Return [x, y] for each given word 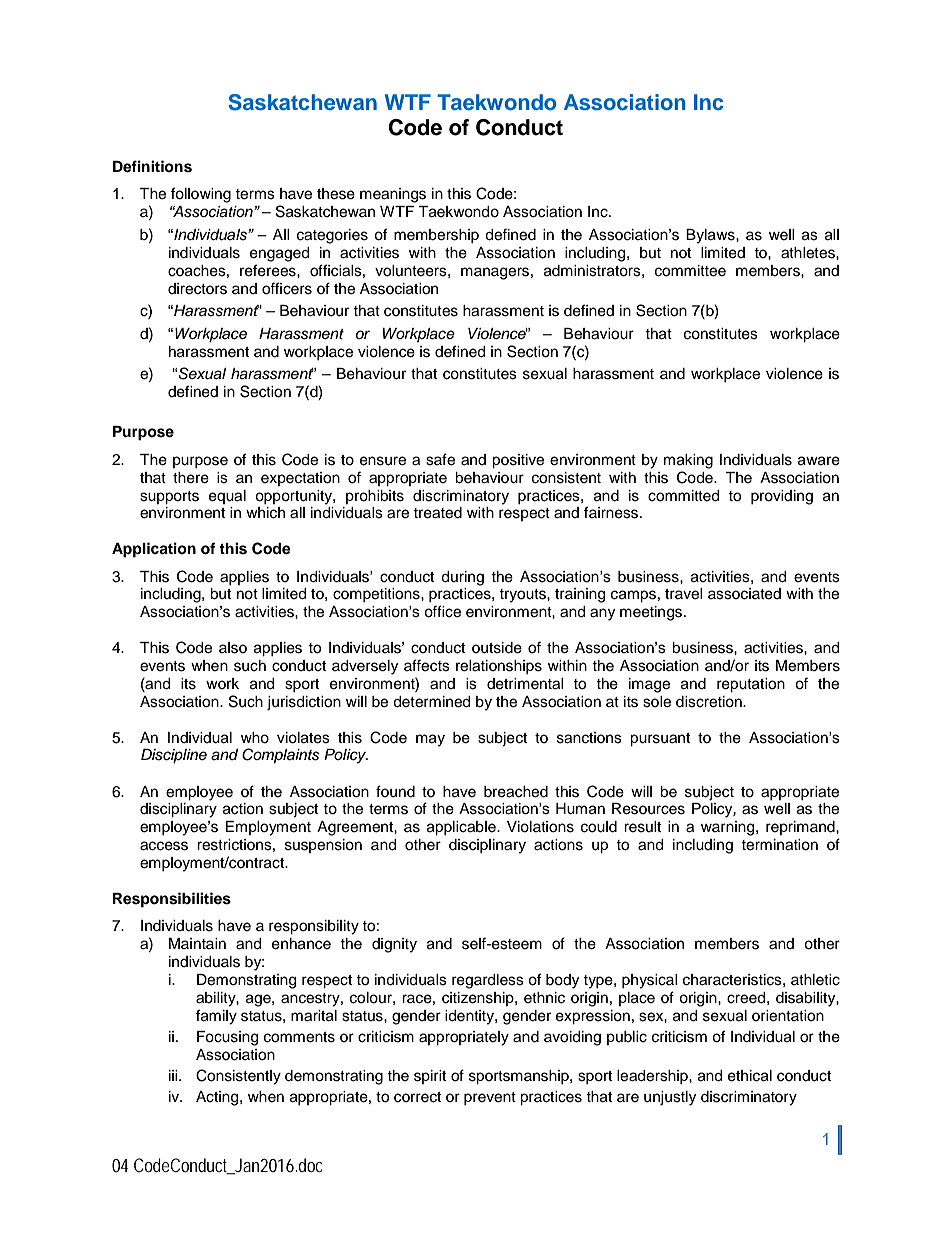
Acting [218, 1098]
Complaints [281, 756]
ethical [750, 1076]
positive [518, 461]
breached [516, 792]
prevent [490, 1098]
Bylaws [711, 236]
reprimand [801, 828]
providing [782, 497]
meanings [393, 195]
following [201, 195]
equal [227, 497]
